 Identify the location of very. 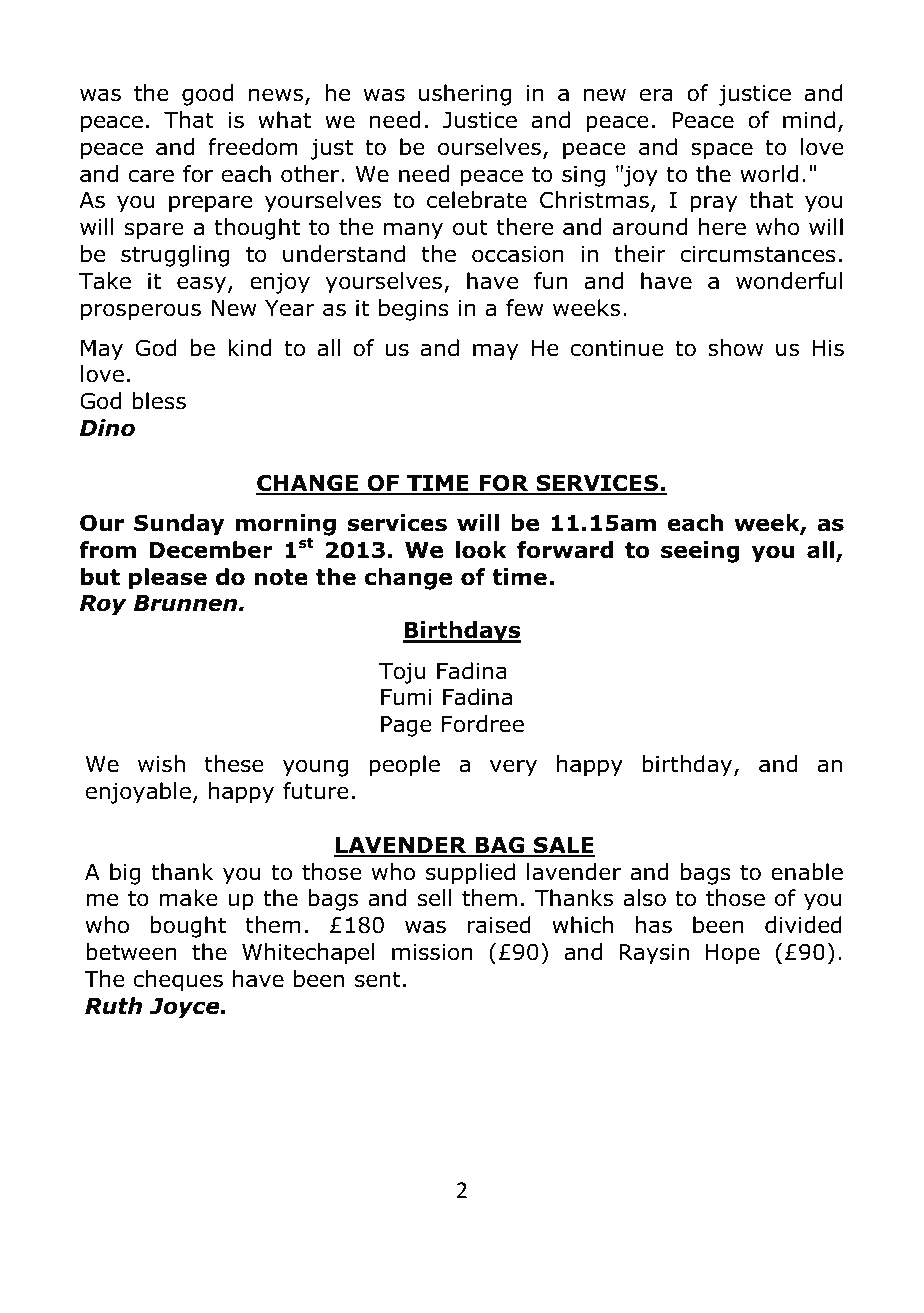
(513, 768).
